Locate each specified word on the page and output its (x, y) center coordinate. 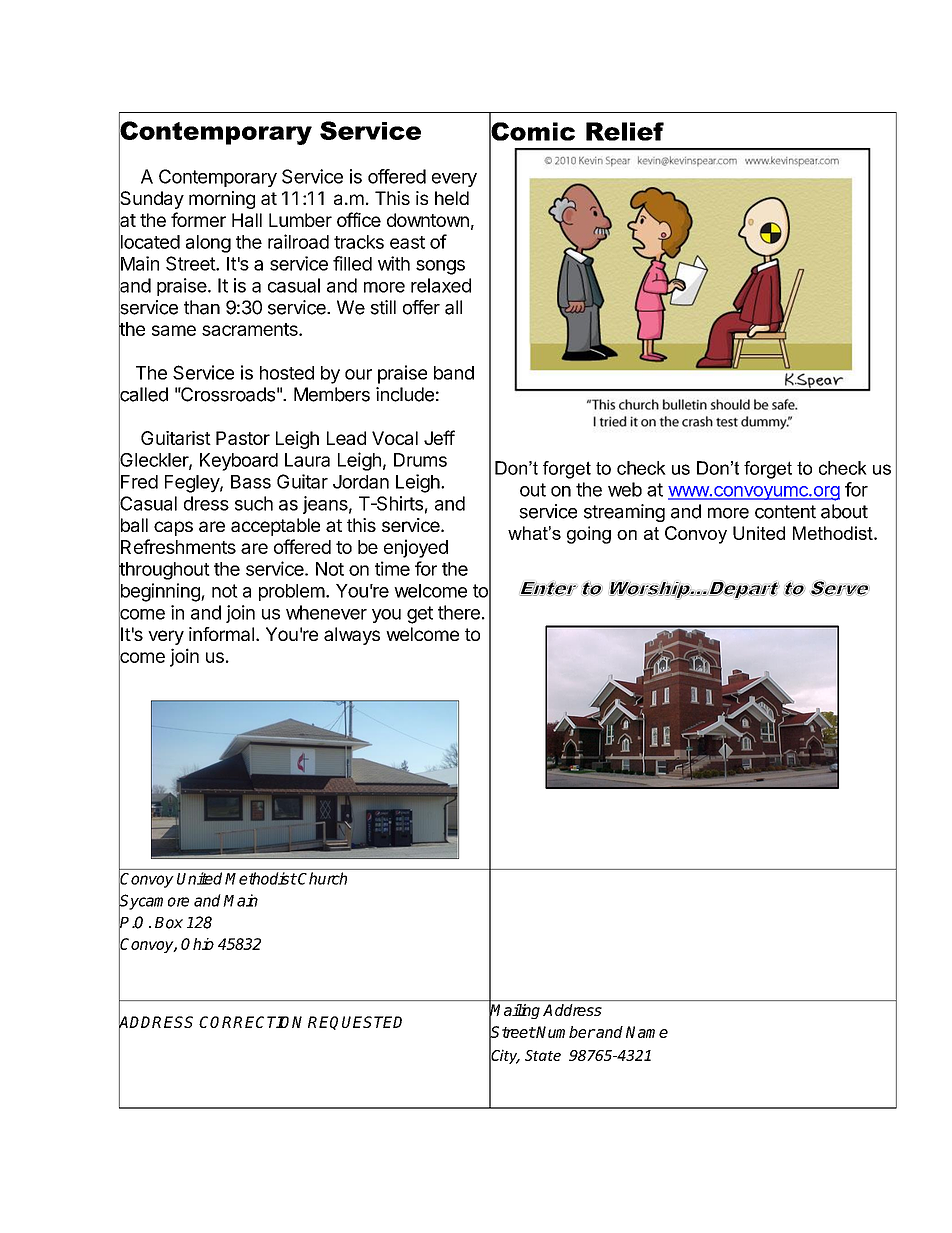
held (452, 198)
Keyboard (239, 462)
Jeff (439, 437)
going (589, 535)
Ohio (197, 944)
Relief (625, 131)
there (459, 612)
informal (221, 634)
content (785, 512)
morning (222, 200)
